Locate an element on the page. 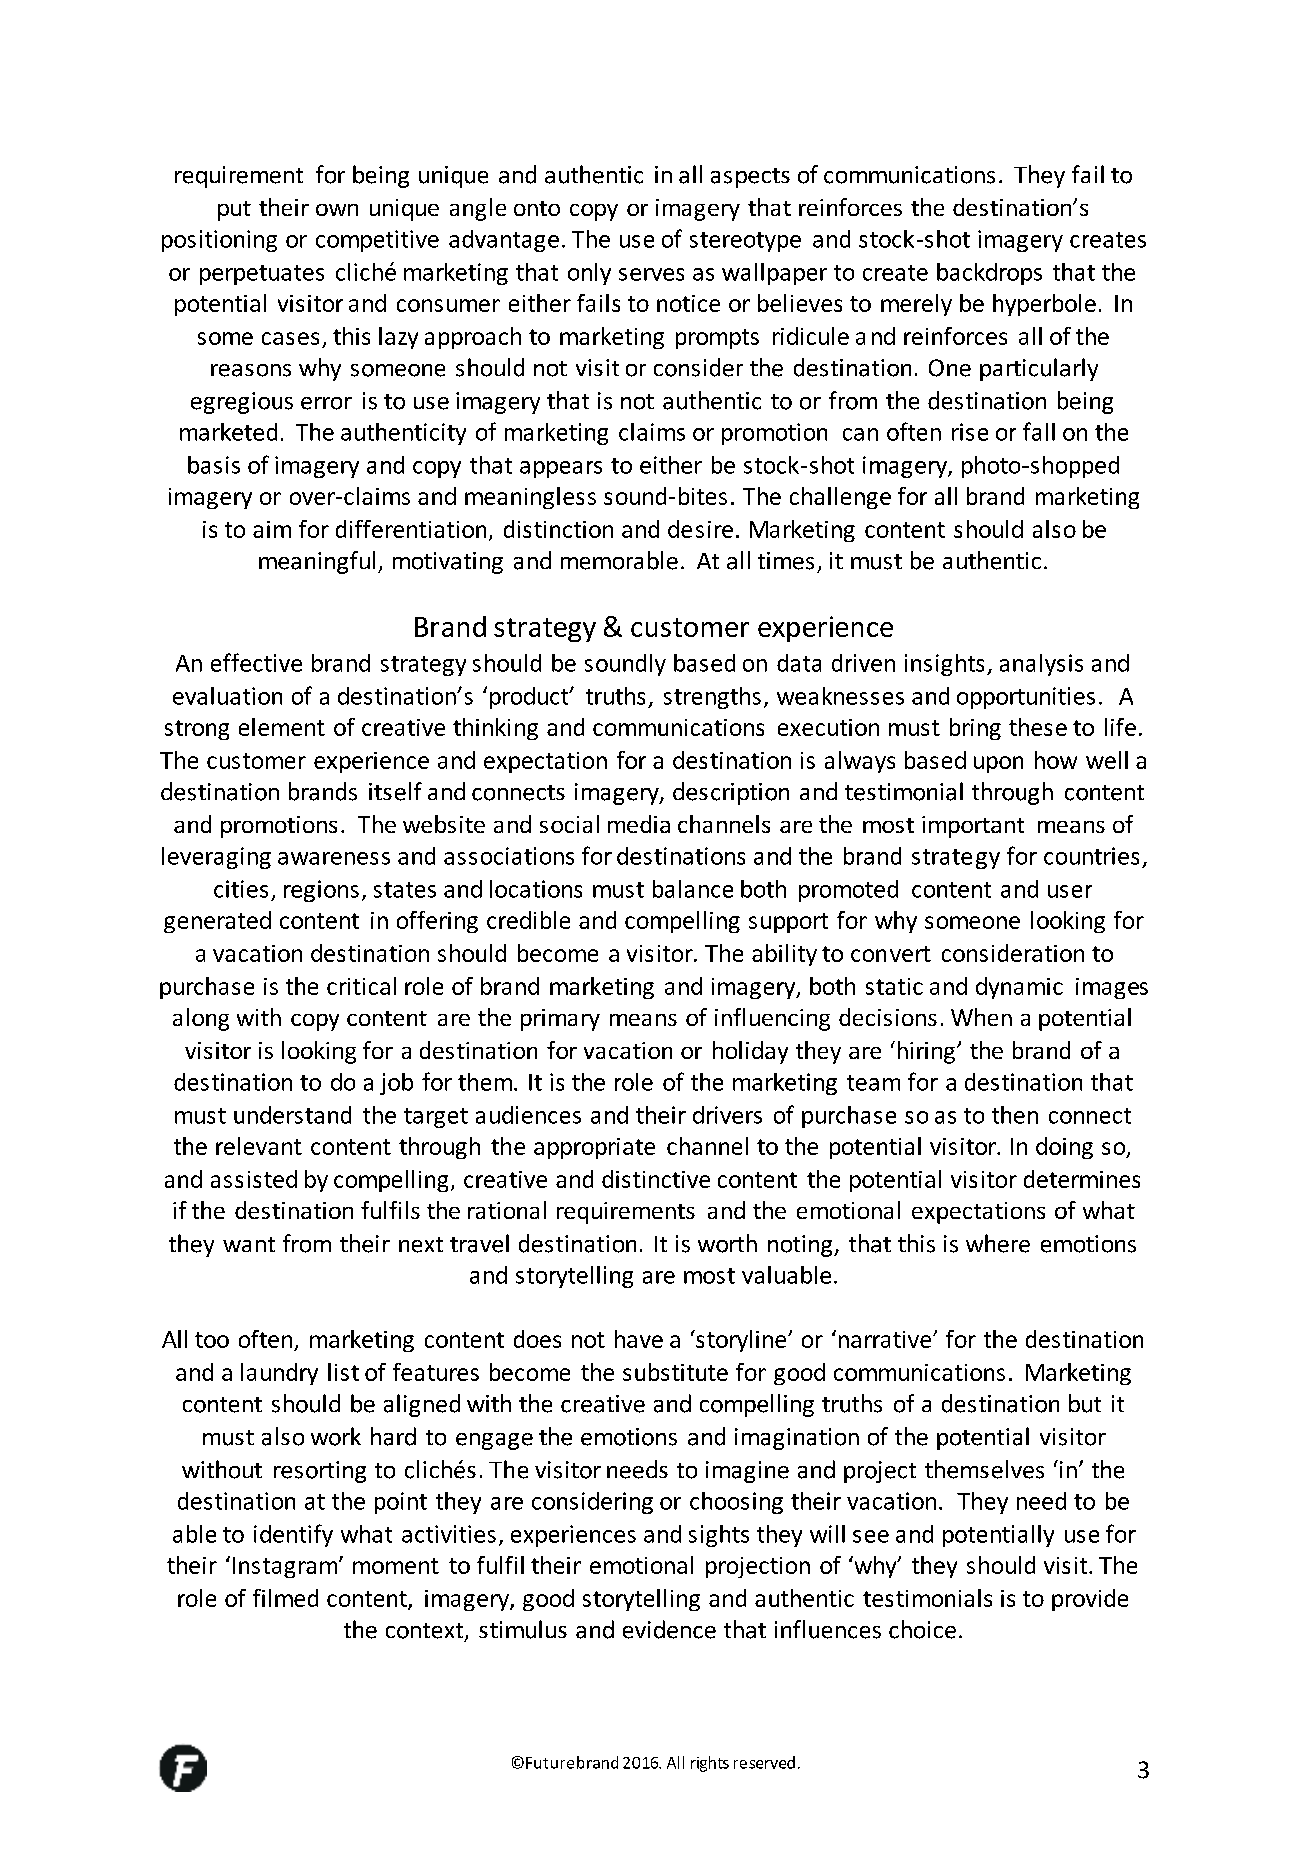 This document has height=1851, width=1307. filmed is located at coordinates (285, 1598).
